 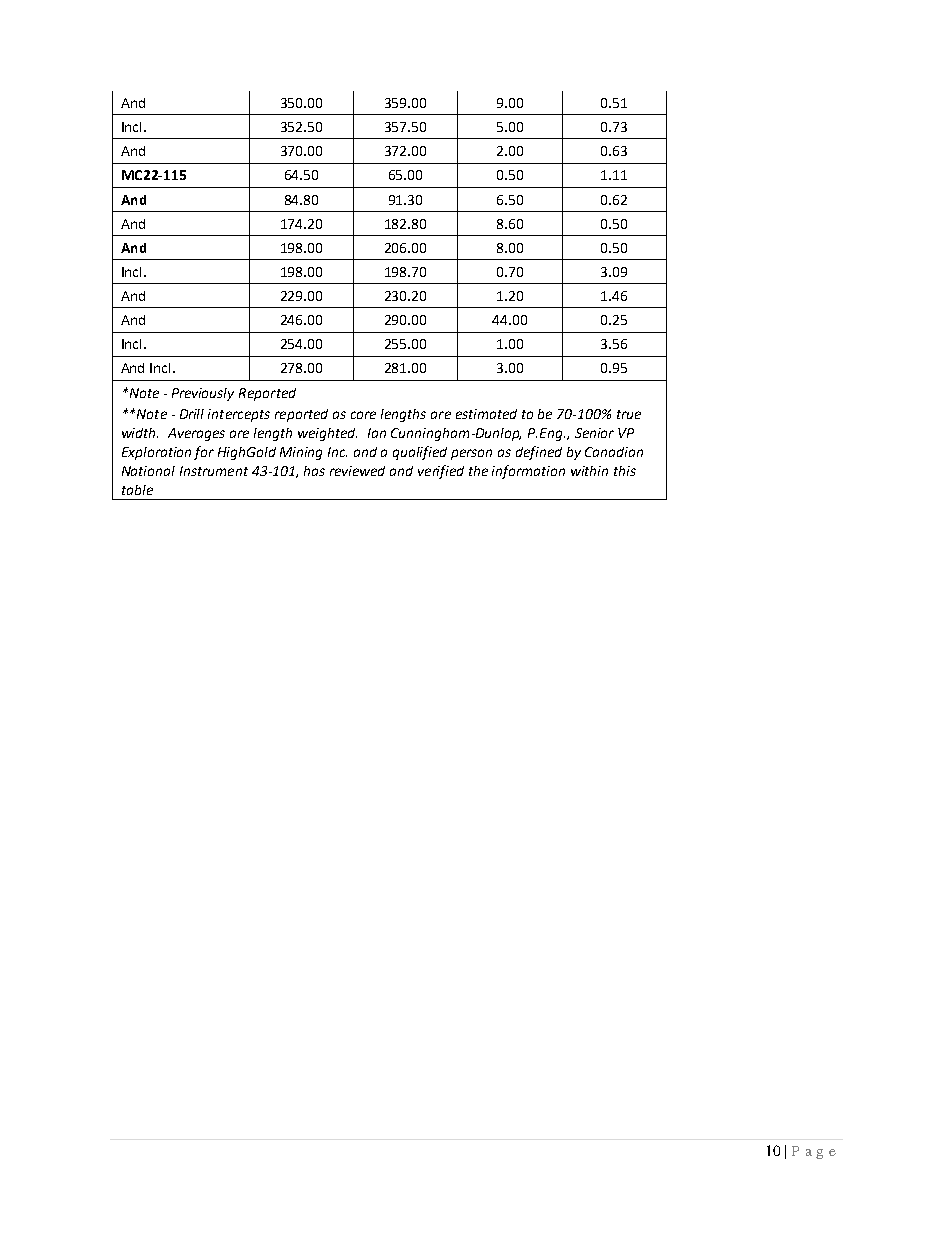 I want to click on Exploration, so click(x=156, y=453).
